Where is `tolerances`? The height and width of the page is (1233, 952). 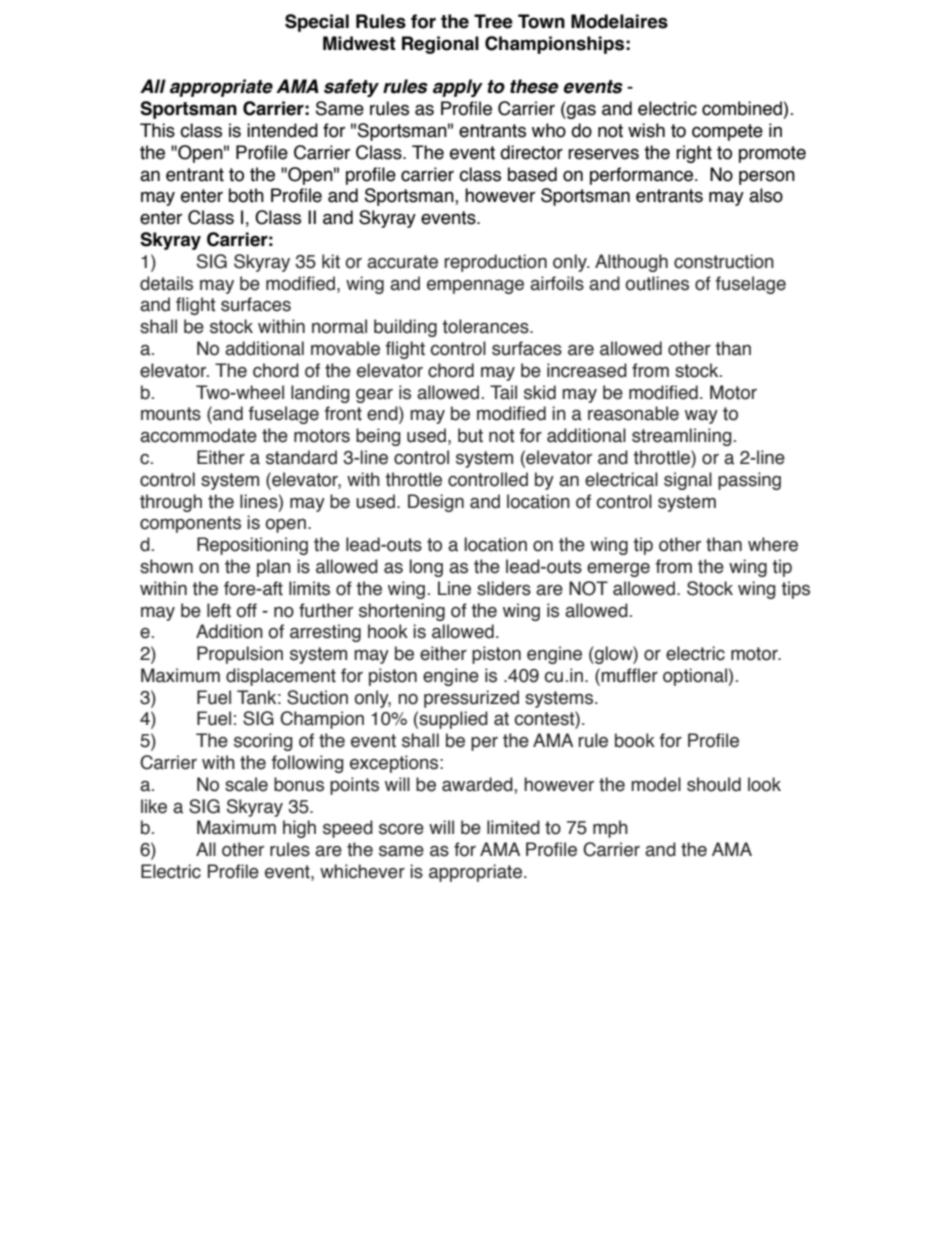 tolerances is located at coordinates (486, 326).
